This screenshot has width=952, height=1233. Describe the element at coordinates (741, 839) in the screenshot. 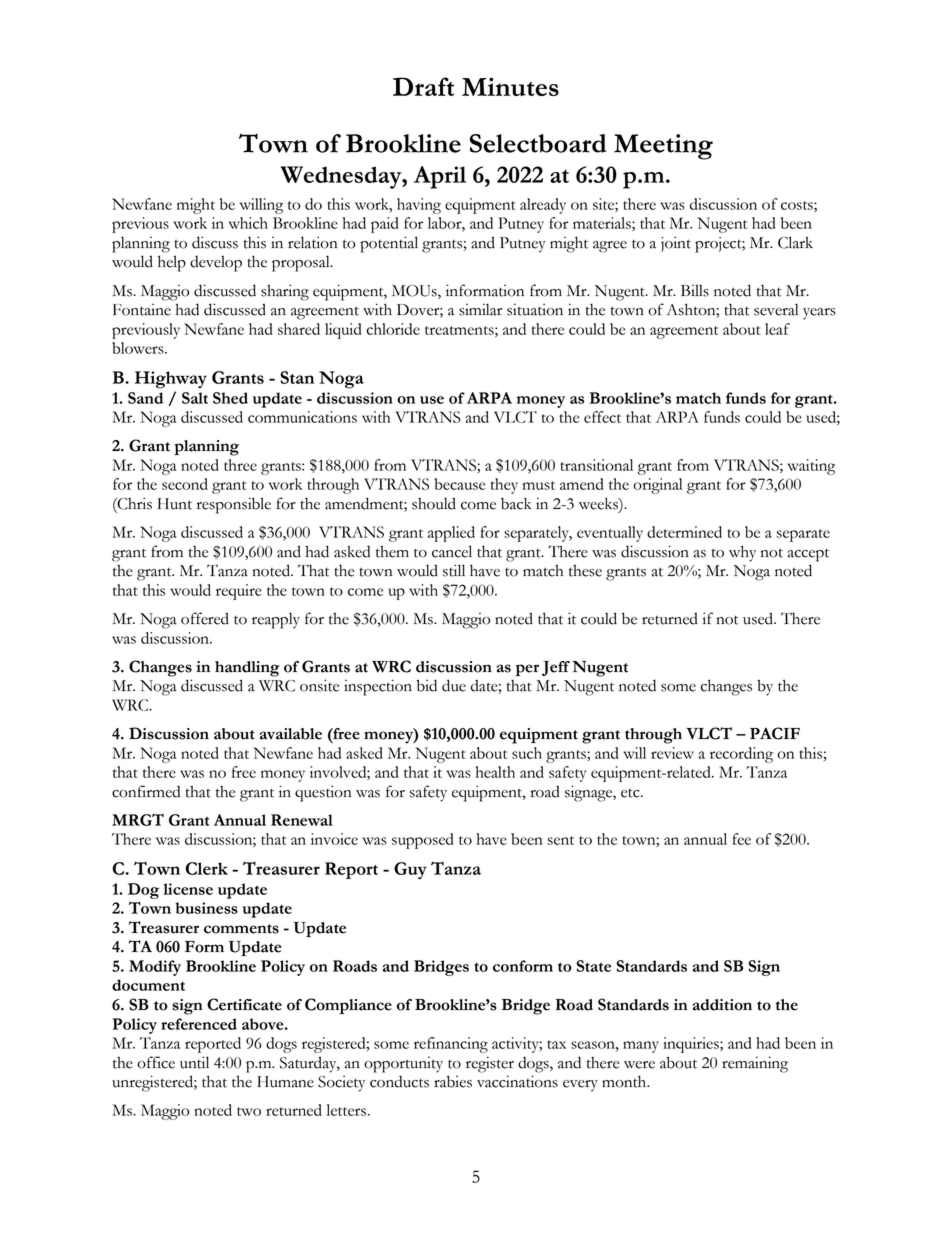

I see `fee` at that location.
